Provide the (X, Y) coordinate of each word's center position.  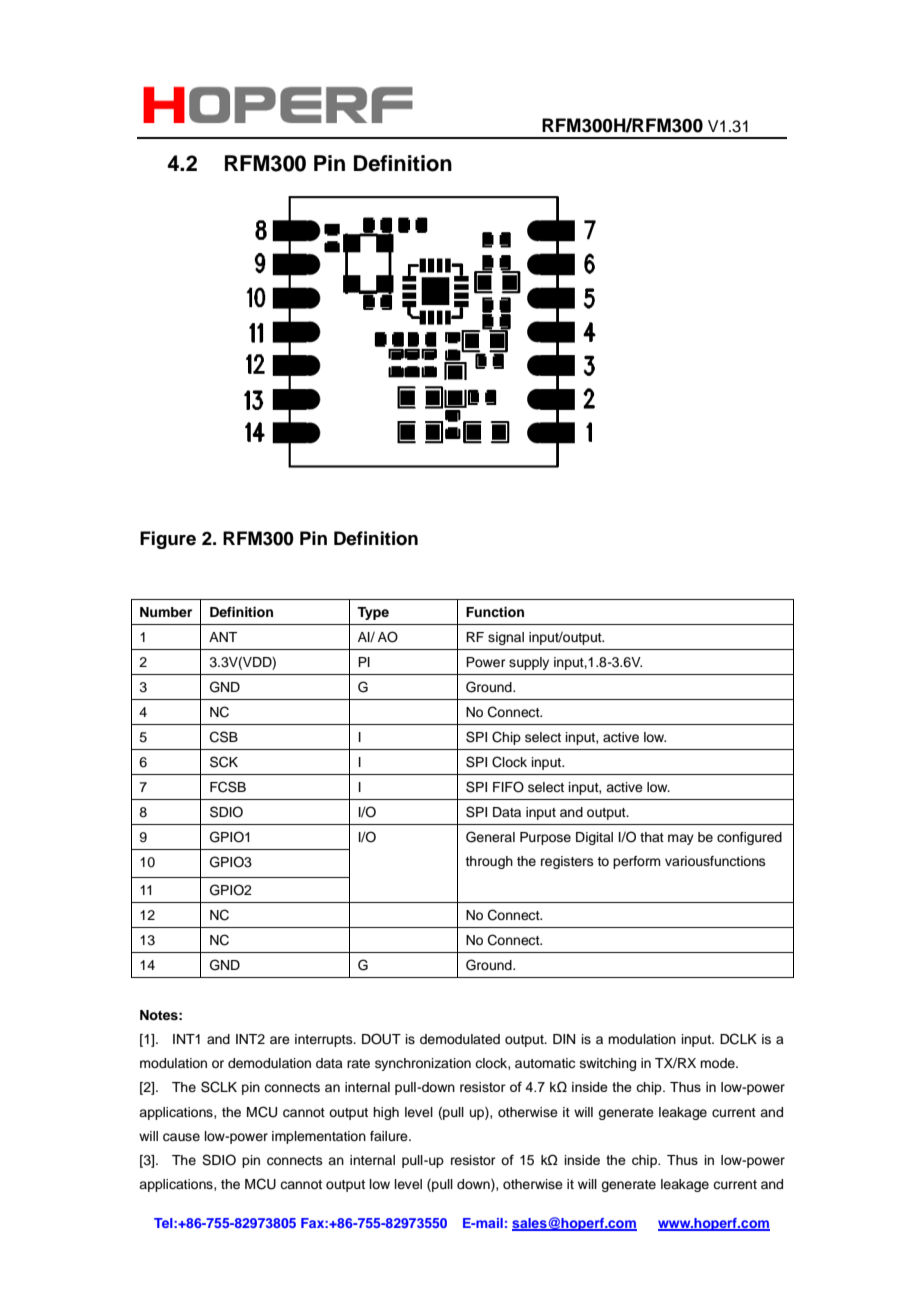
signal (506, 638)
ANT (223, 637)
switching (608, 1064)
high (386, 1113)
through (489, 862)
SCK (224, 762)
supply (529, 663)
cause (181, 1137)
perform (637, 862)
